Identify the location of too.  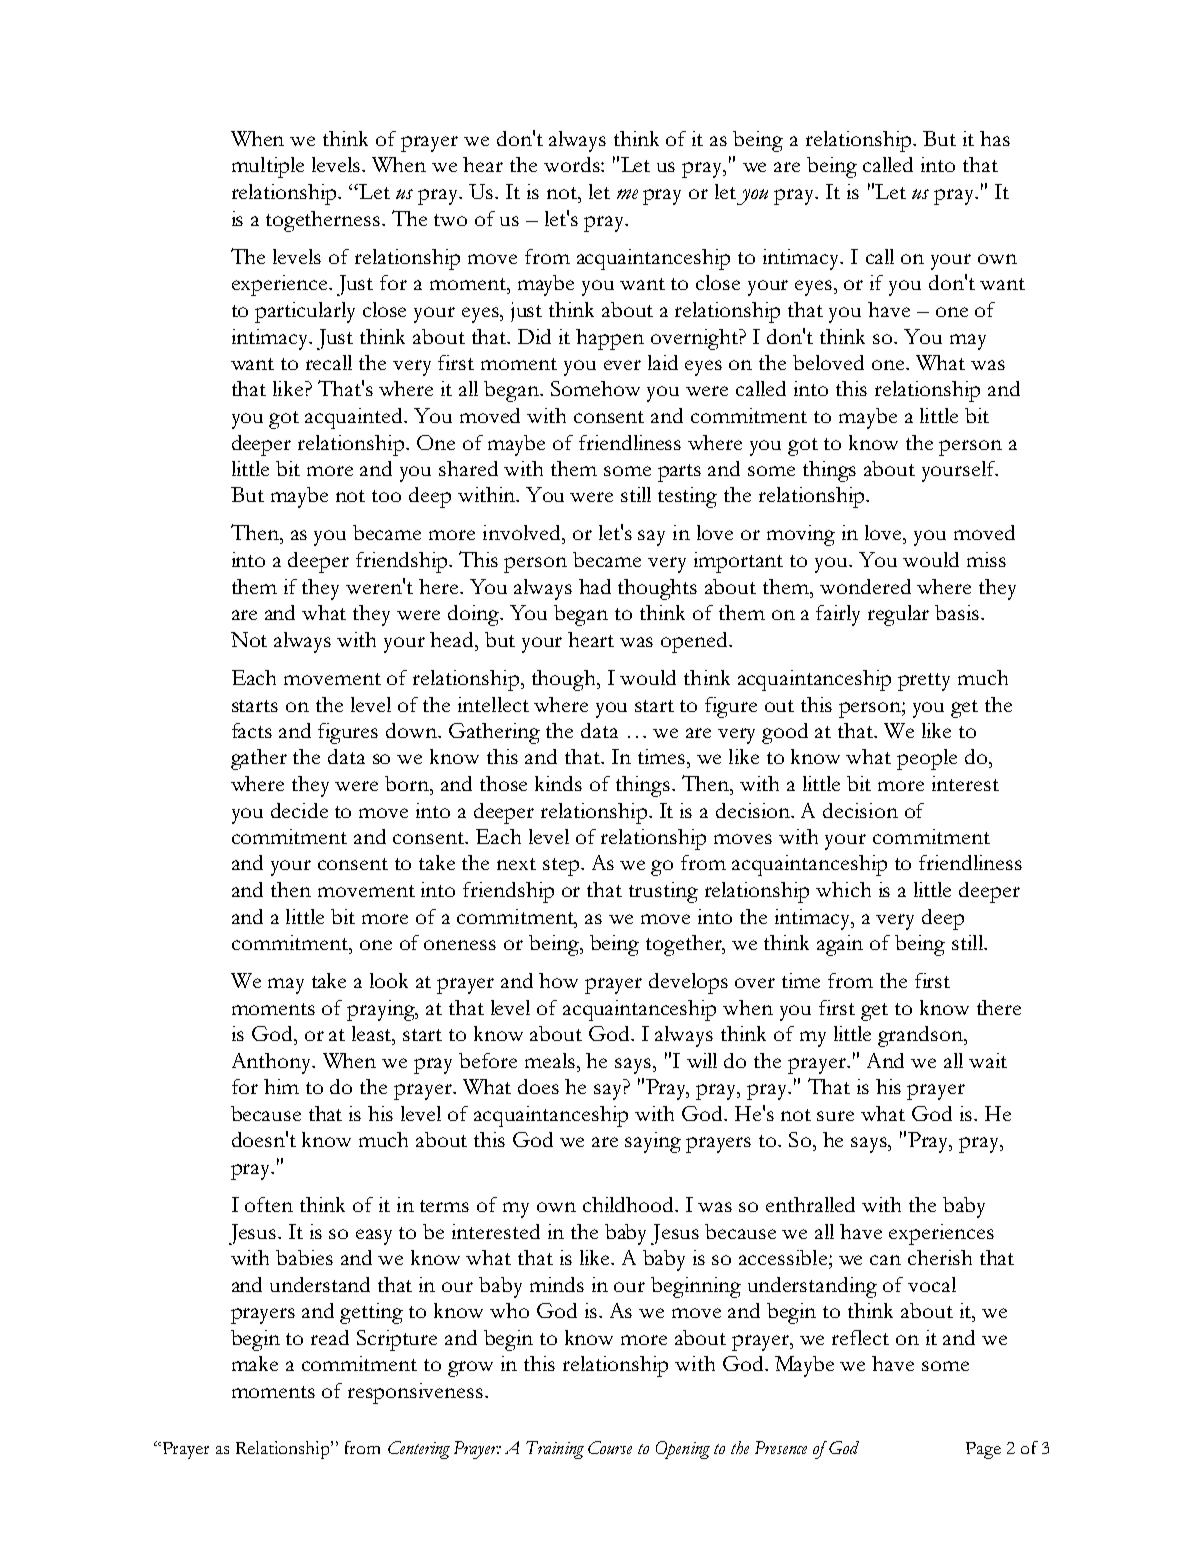
(386, 496).
